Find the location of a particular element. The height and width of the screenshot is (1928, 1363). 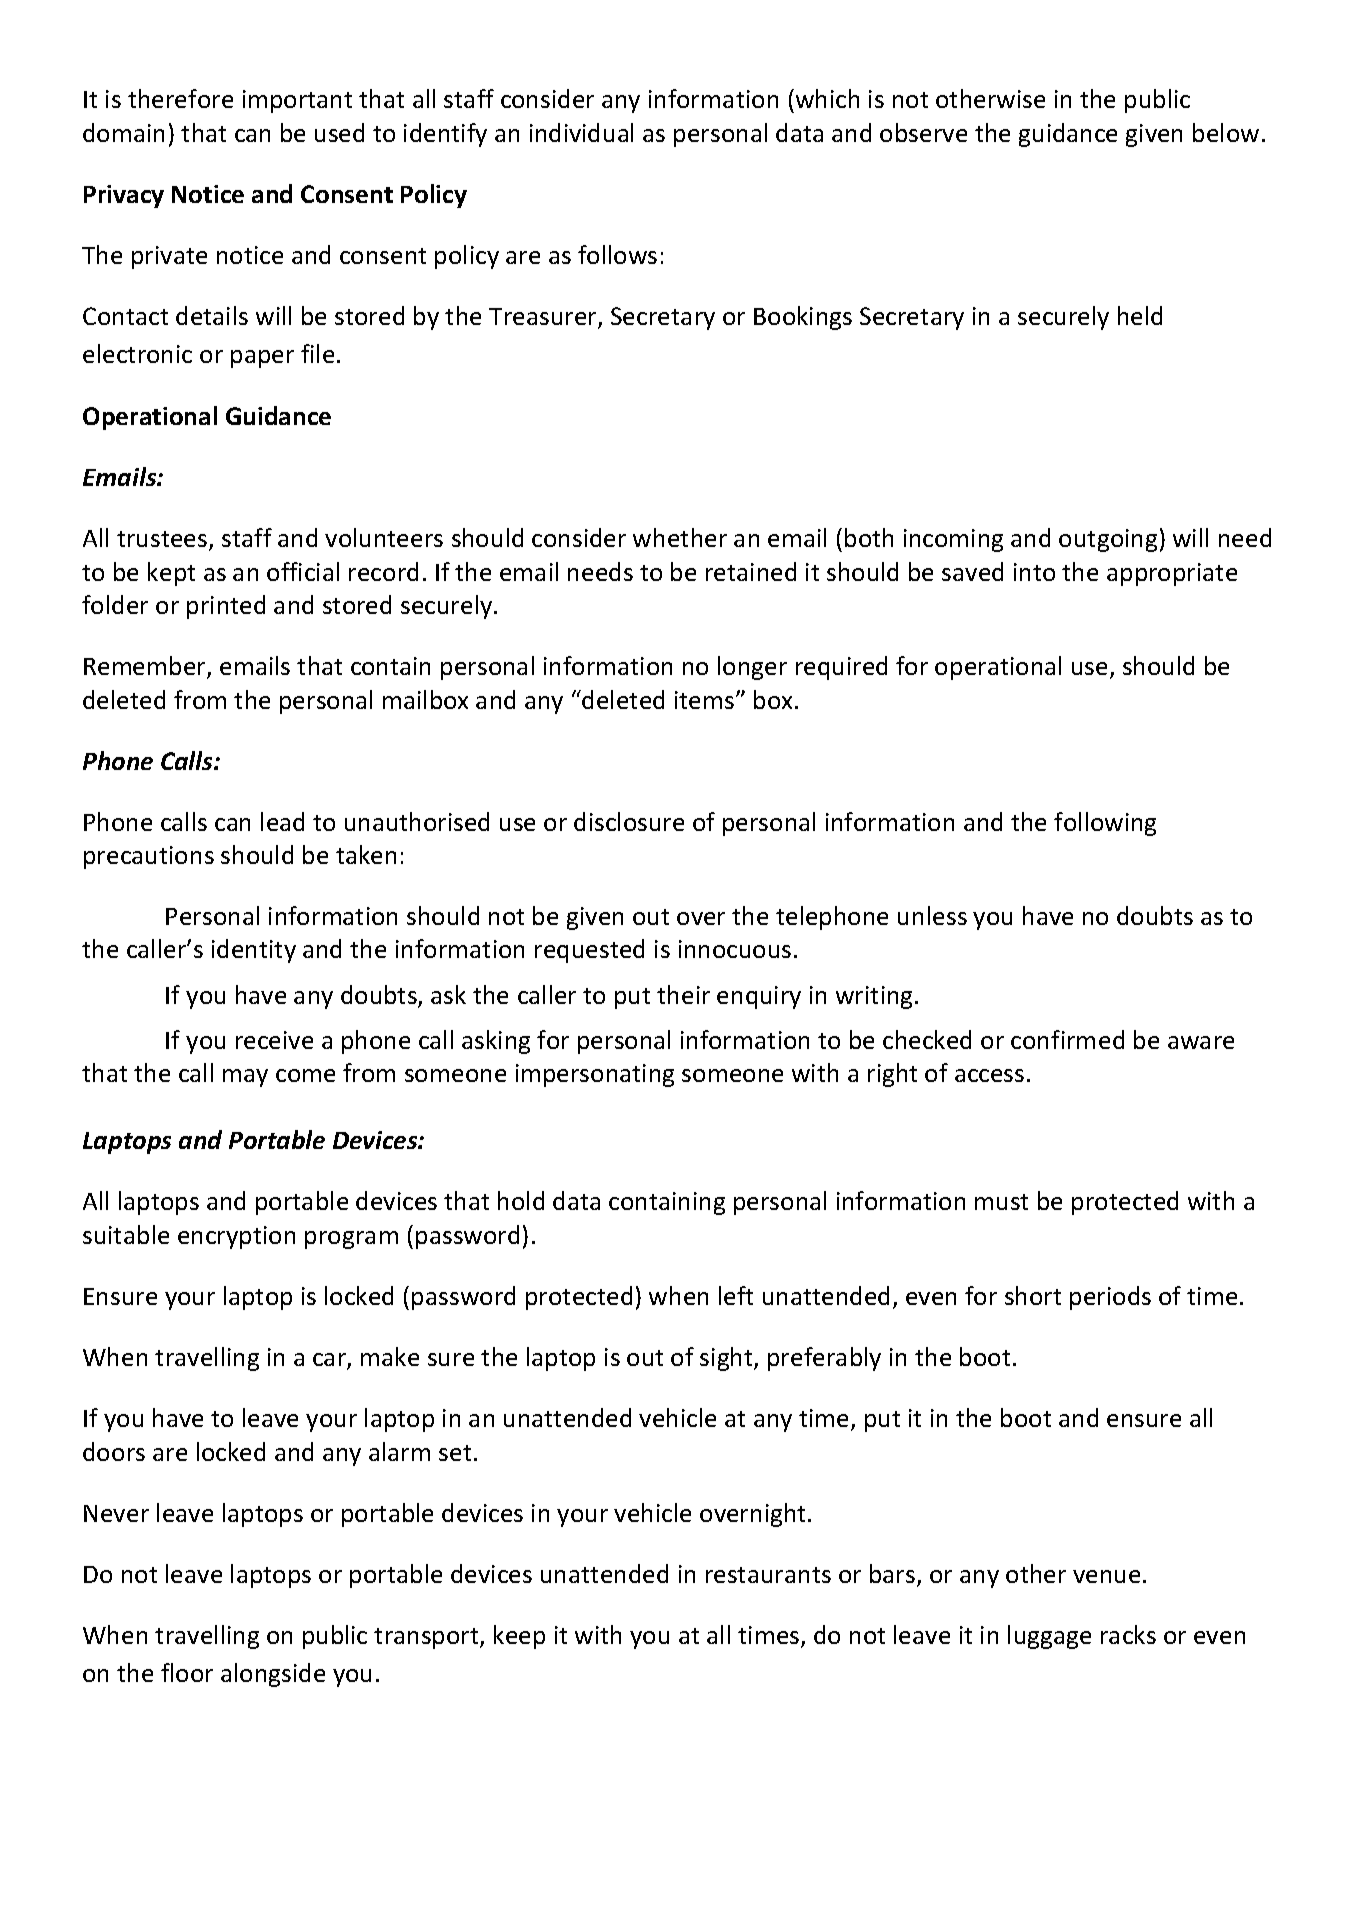

racks is located at coordinates (1128, 1634).
